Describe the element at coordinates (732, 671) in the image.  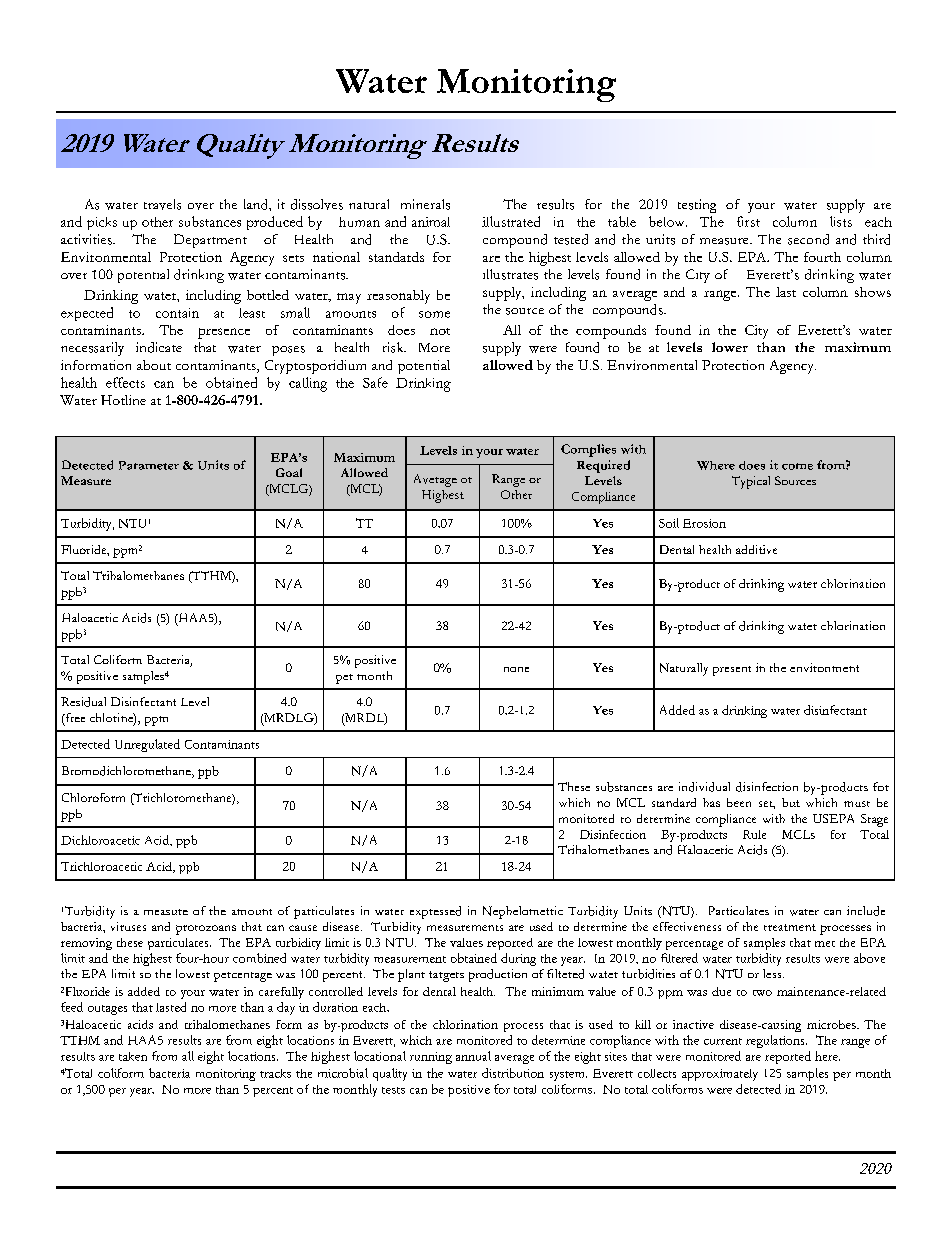
I see `present` at that location.
